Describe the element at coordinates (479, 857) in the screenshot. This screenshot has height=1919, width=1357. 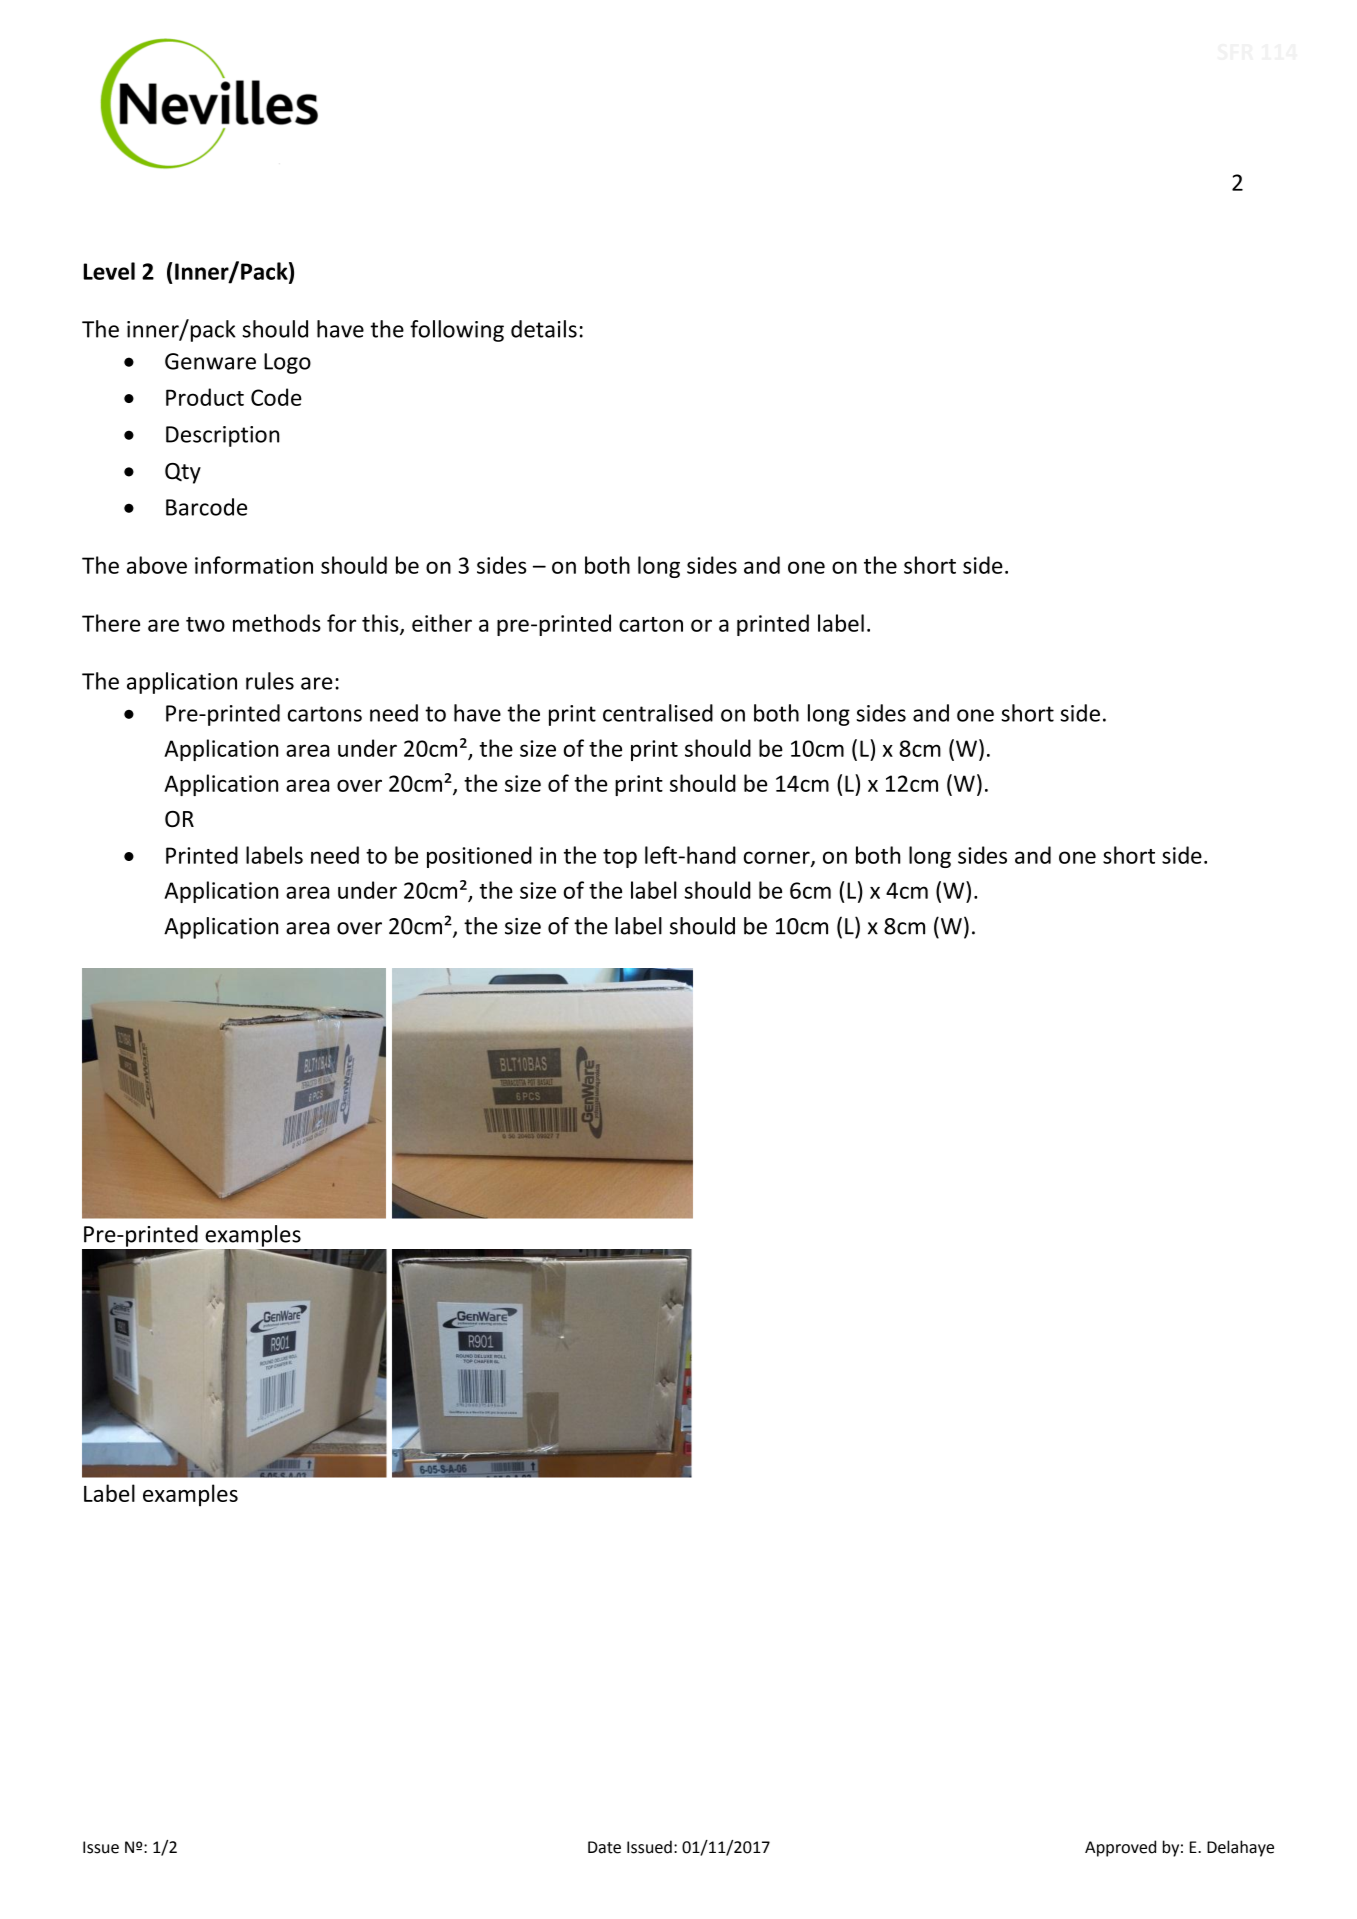
I see `positioned` at that location.
